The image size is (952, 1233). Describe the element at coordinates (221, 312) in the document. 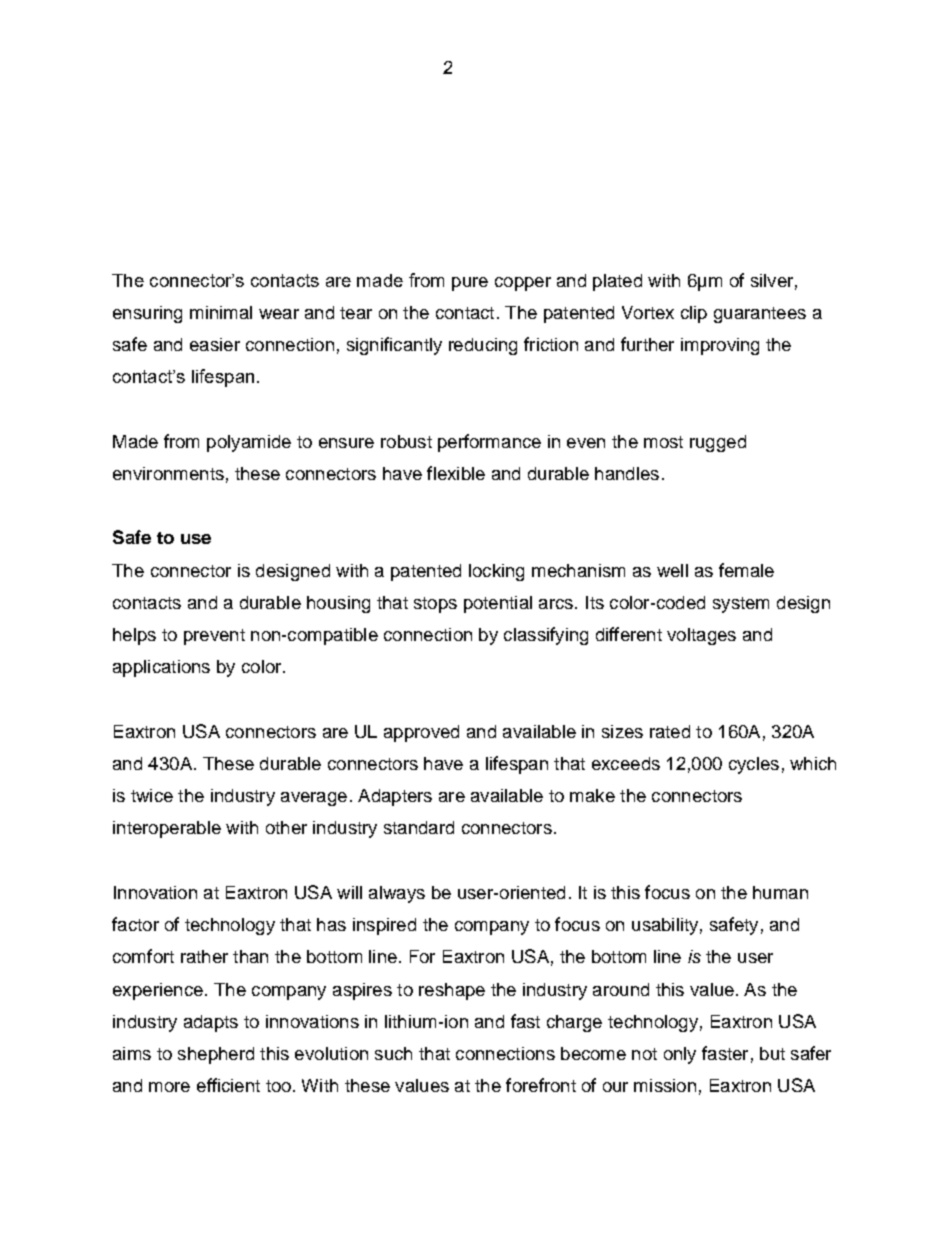

I see `minimal` at that location.
